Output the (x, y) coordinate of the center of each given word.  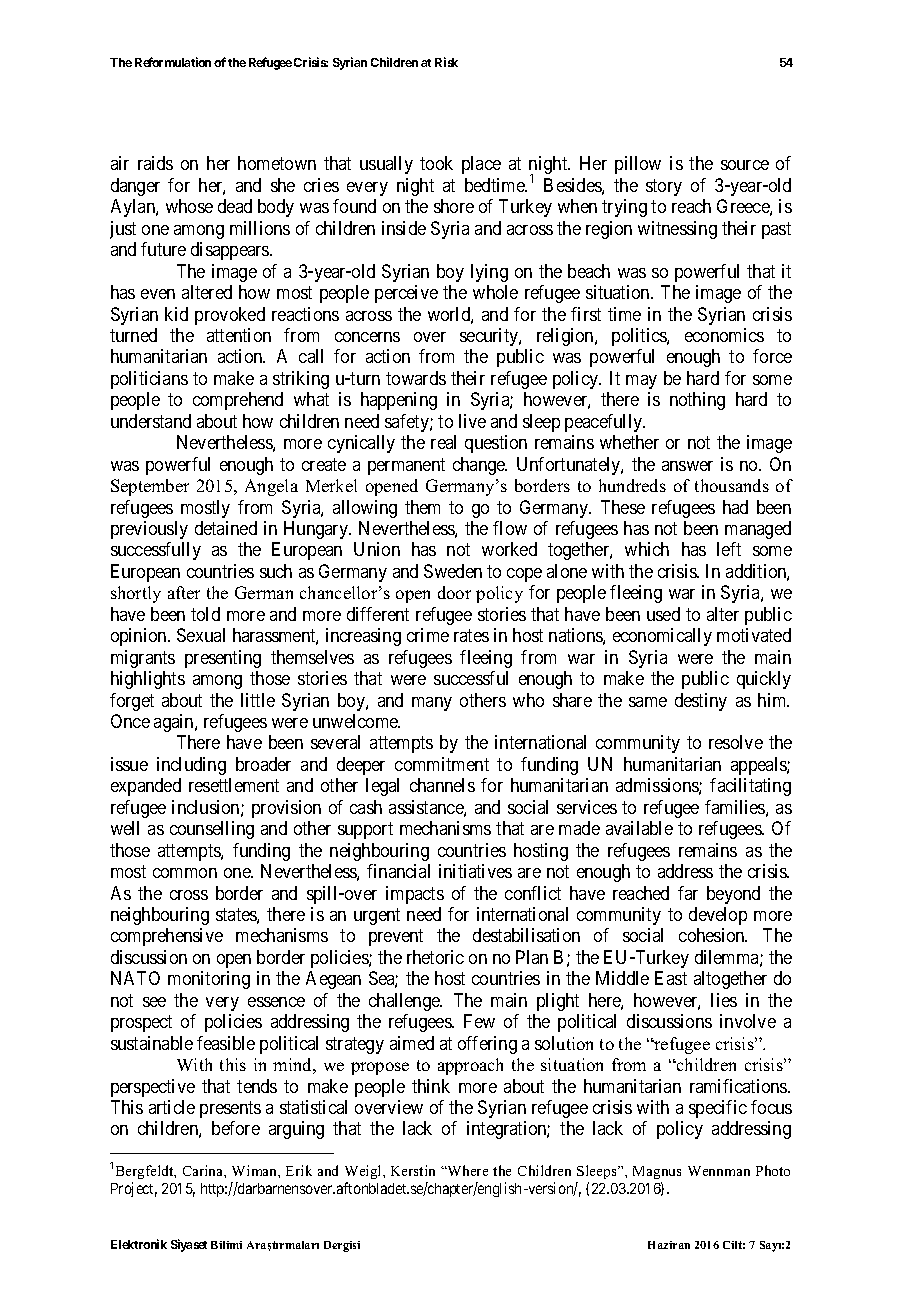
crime (428, 635)
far (688, 893)
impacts (415, 895)
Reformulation (173, 62)
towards (416, 378)
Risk (446, 62)
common (185, 873)
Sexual (201, 635)
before (236, 1128)
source (745, 165)
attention (239, 335)
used (663, 614)
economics (724, 335)
